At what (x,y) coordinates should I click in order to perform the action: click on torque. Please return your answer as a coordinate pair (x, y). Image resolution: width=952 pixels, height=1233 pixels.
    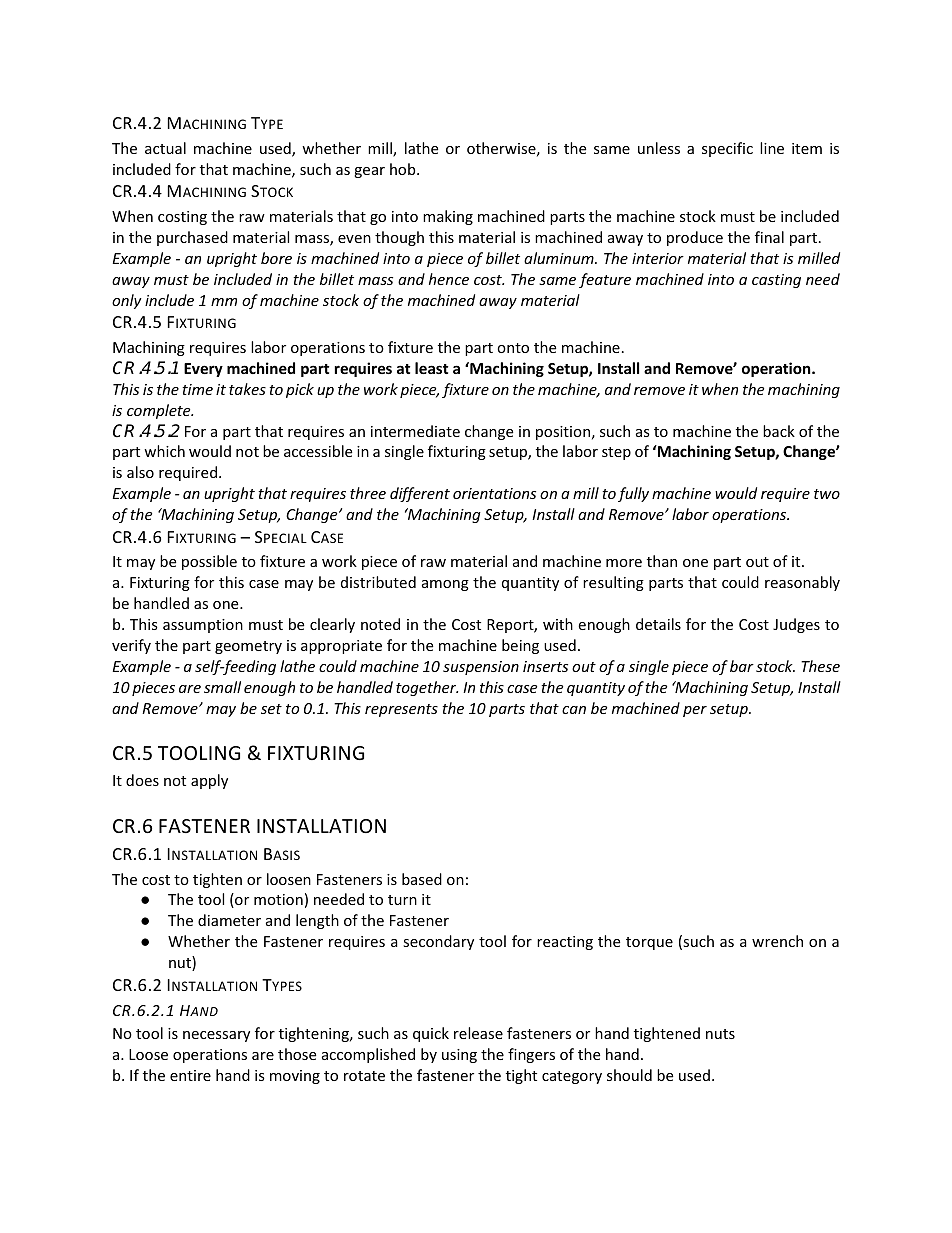
    Looking at the image, I should click on (649, 943).
